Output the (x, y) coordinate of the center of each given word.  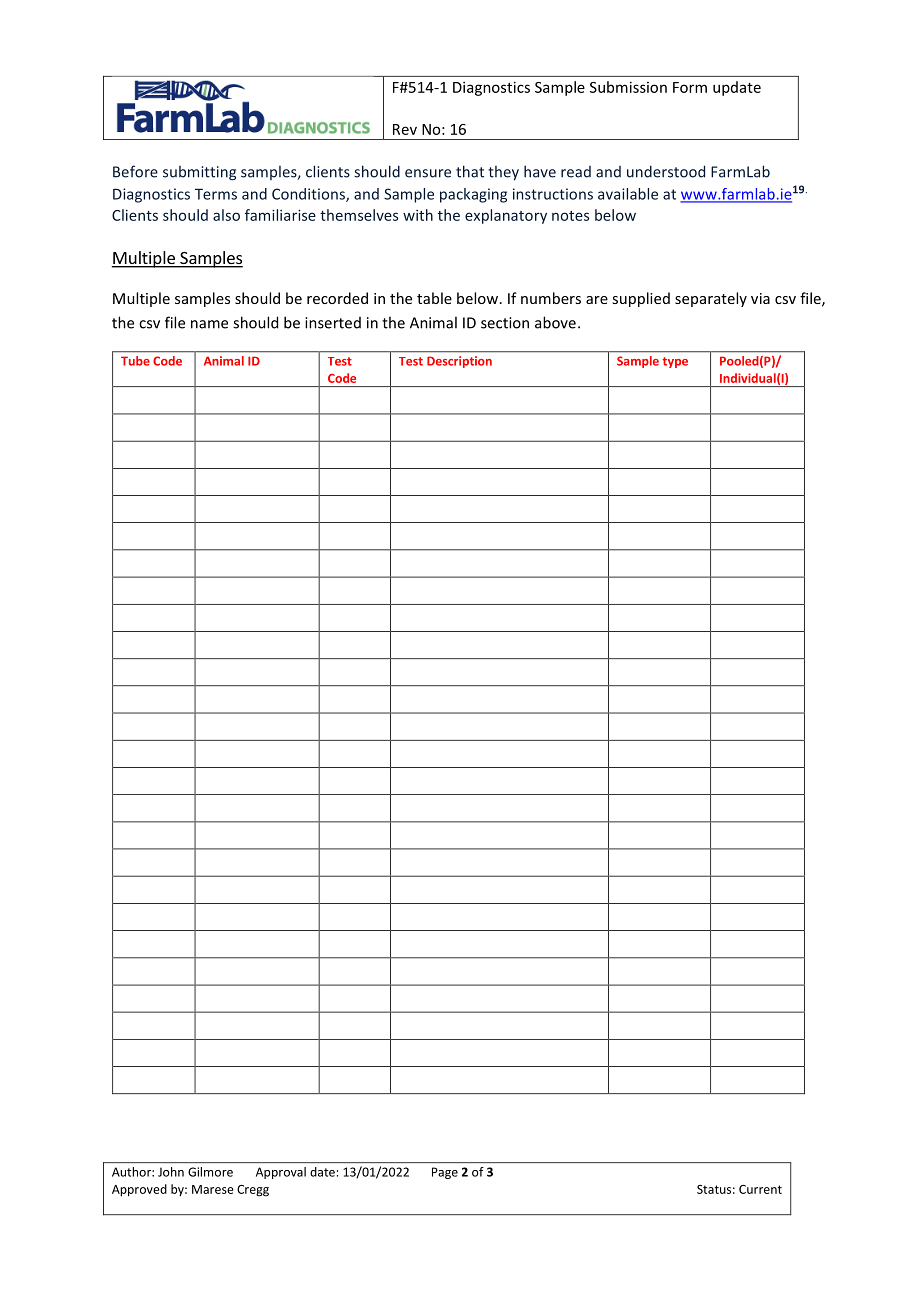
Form (690, 87)
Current (760, 1189)
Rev (405, 129)
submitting (199, 173)
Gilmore (210, 1172)
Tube (135, 361)
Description (459, 362)
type (675, 362)
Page (445, 1173)
